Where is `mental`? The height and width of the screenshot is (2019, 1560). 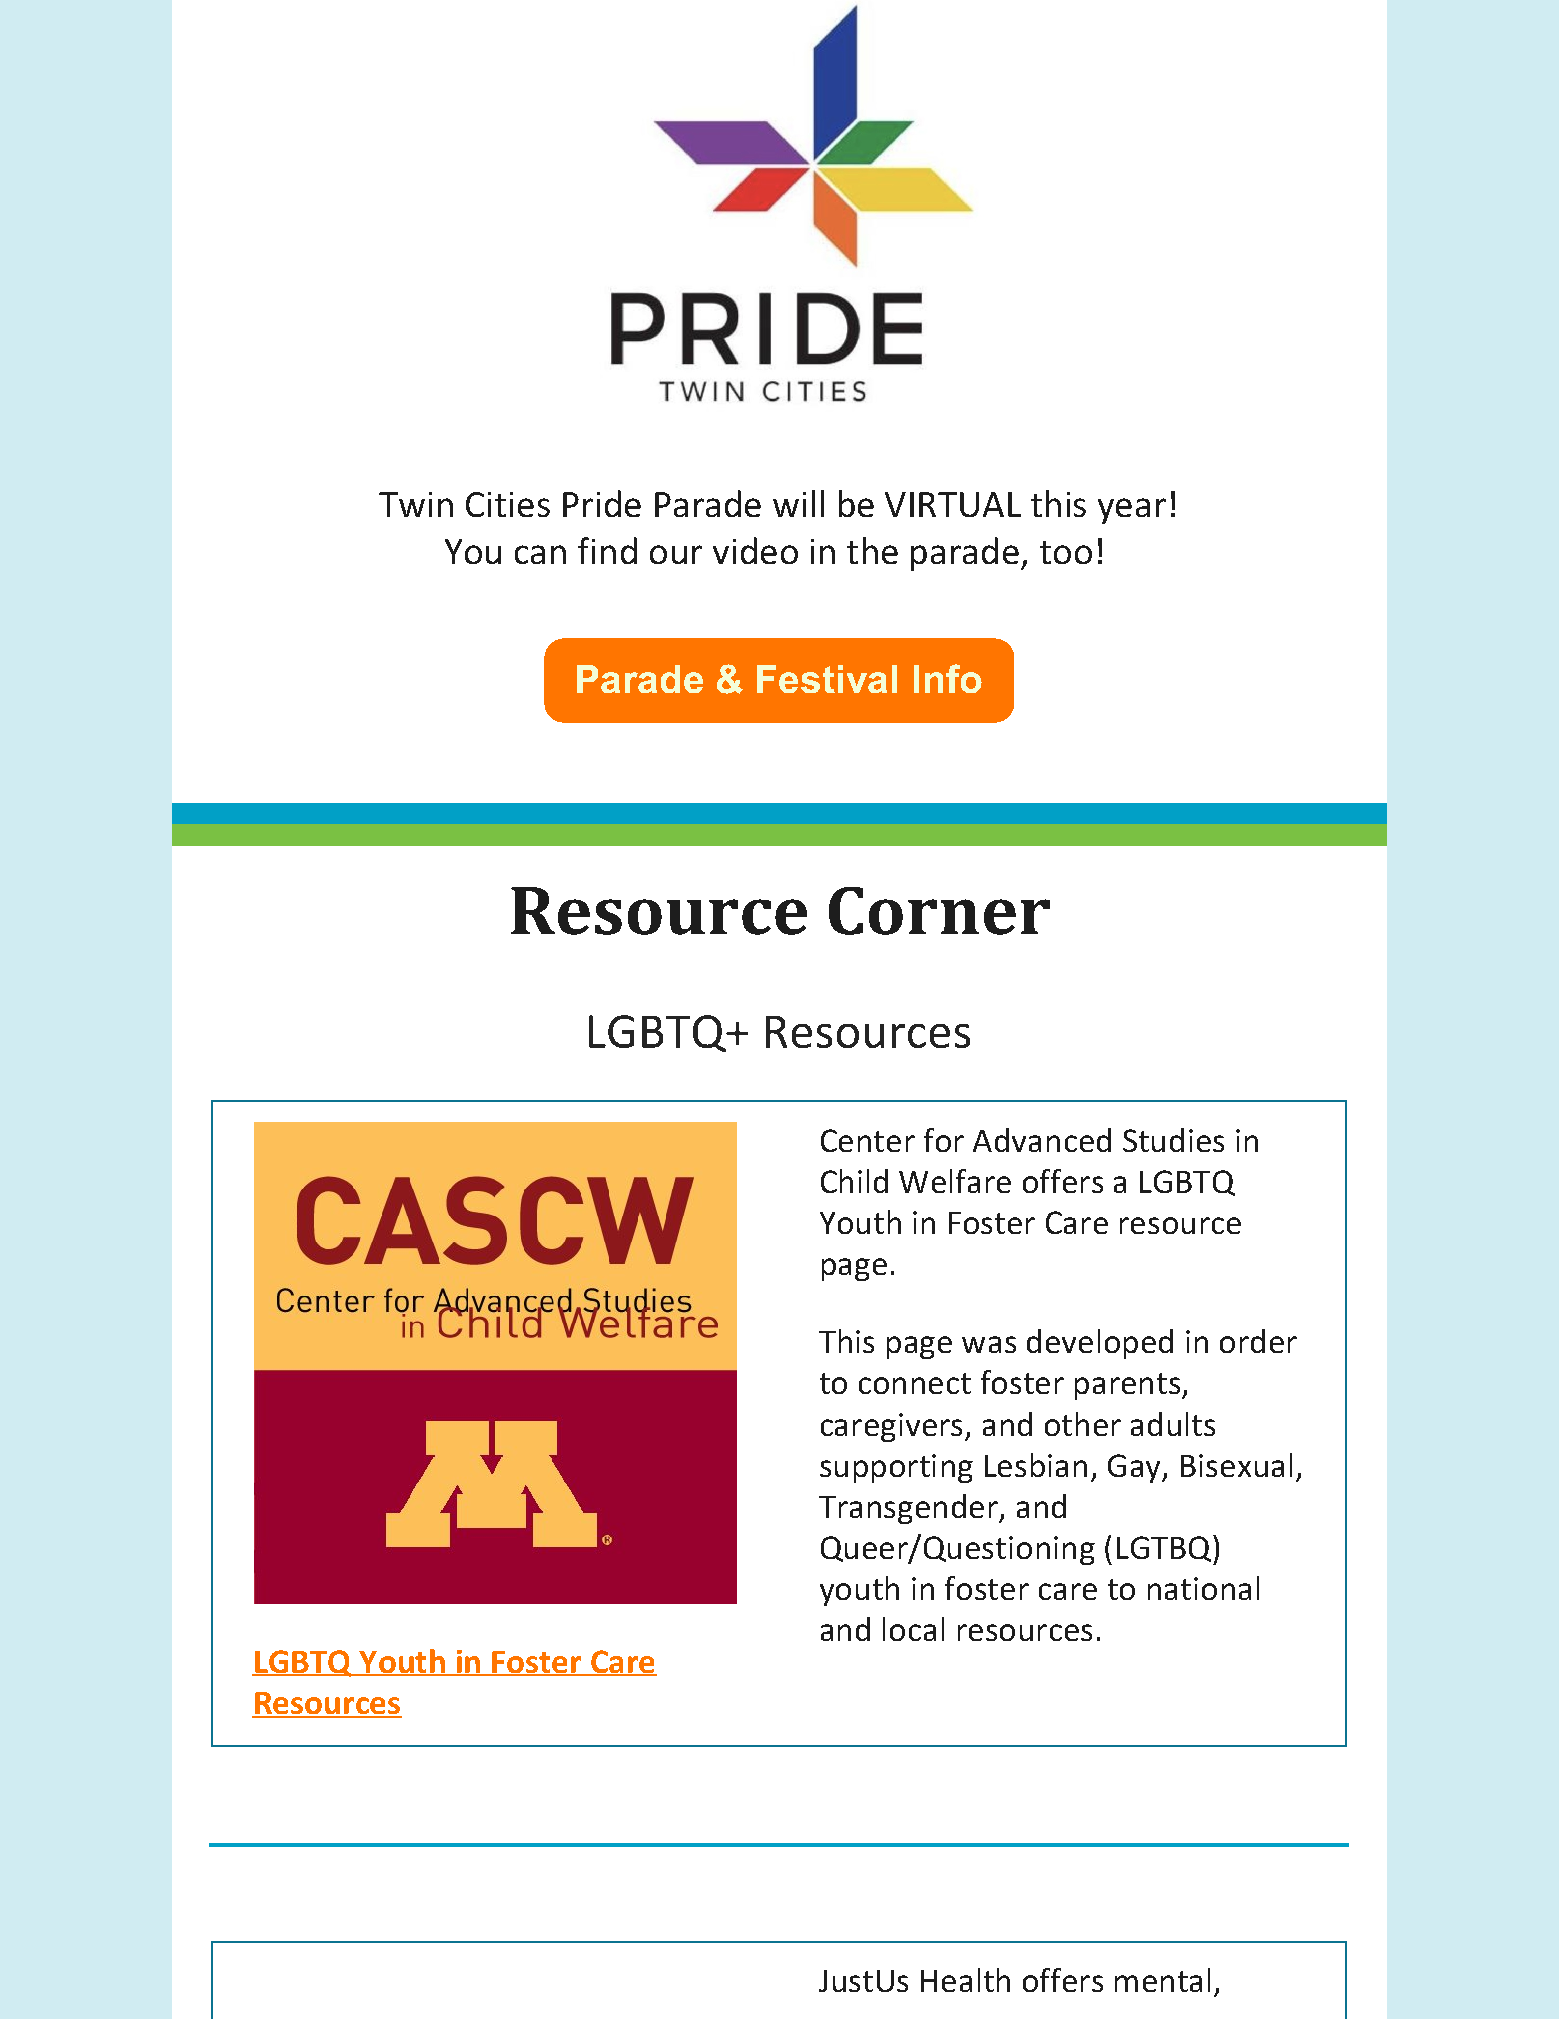
mental is located at coordinates (1162, 1980).
